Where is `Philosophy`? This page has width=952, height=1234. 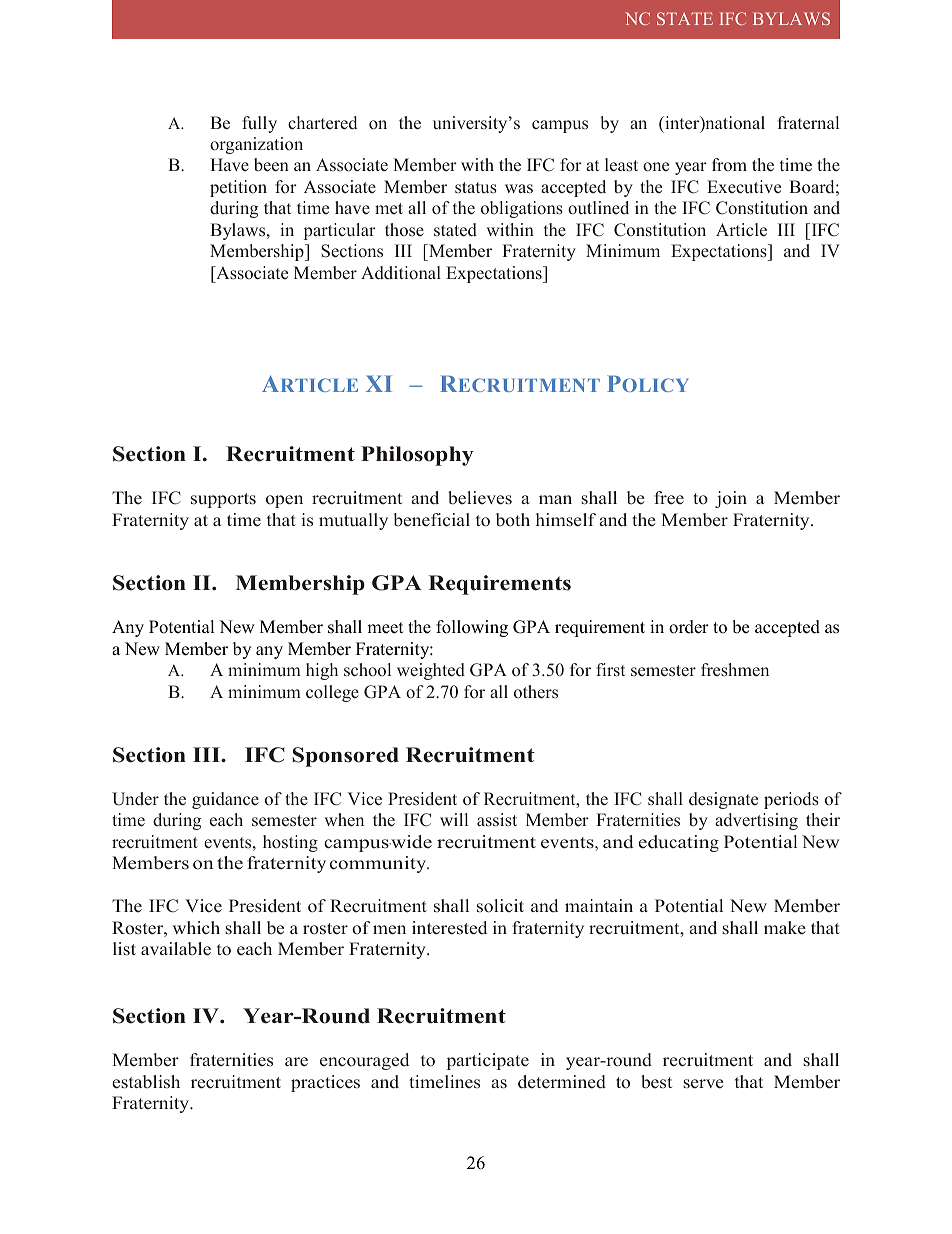 Philosophy is located at coordinates (417, 456).
